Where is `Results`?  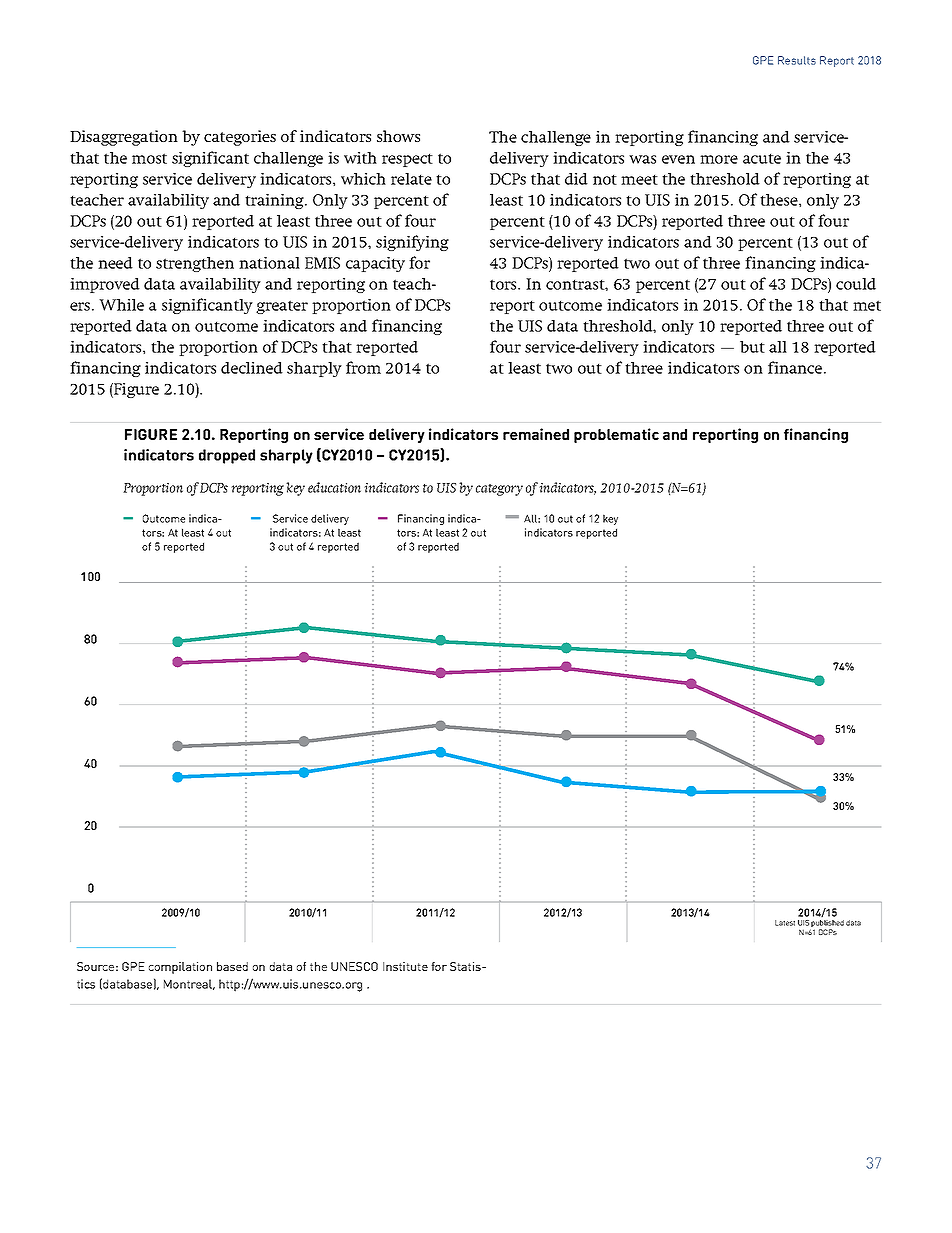
Results is located at coordinates (797, 60).
